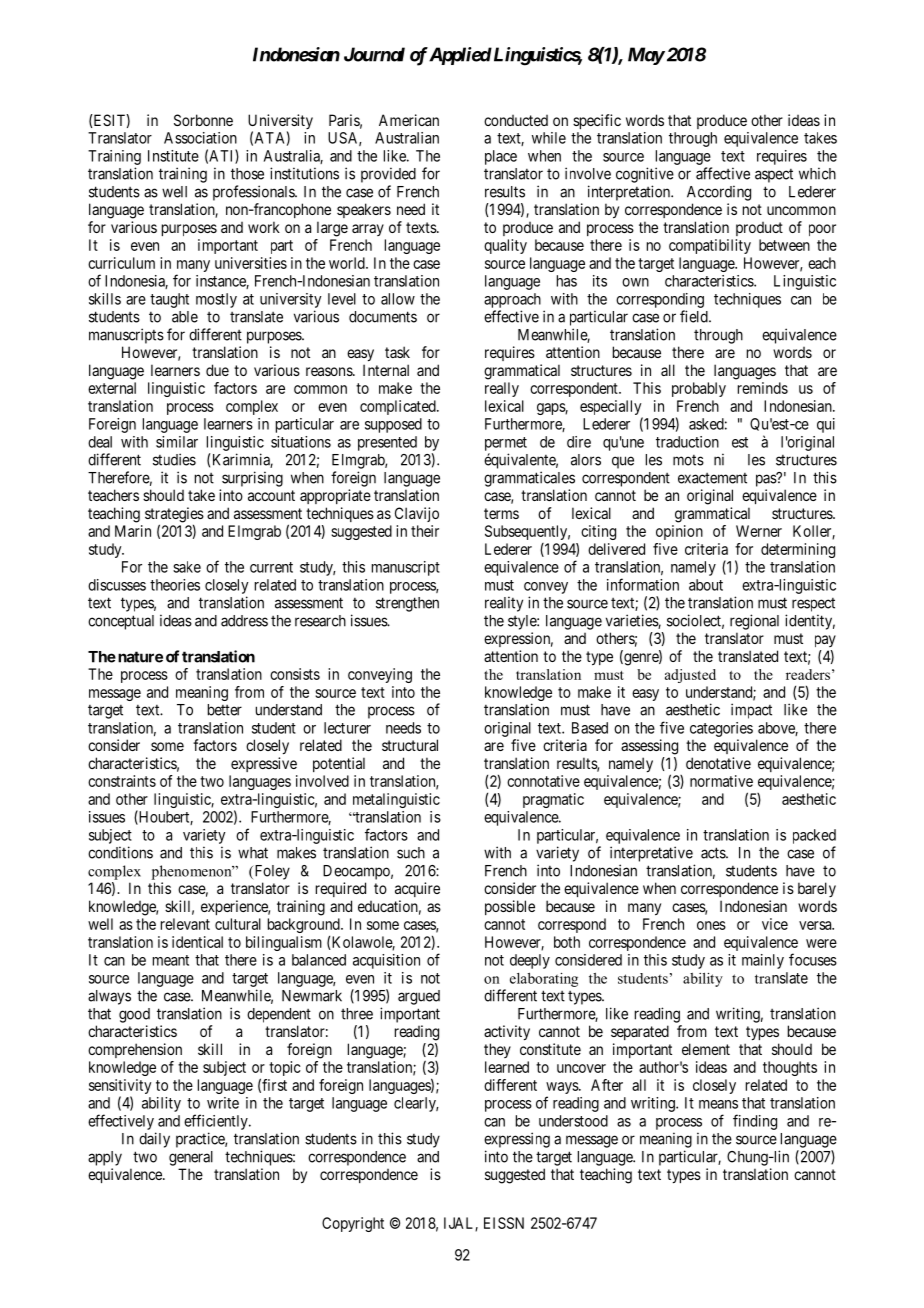 The image size is (924, 1308). I want to click on regional, so click(754, 622).
